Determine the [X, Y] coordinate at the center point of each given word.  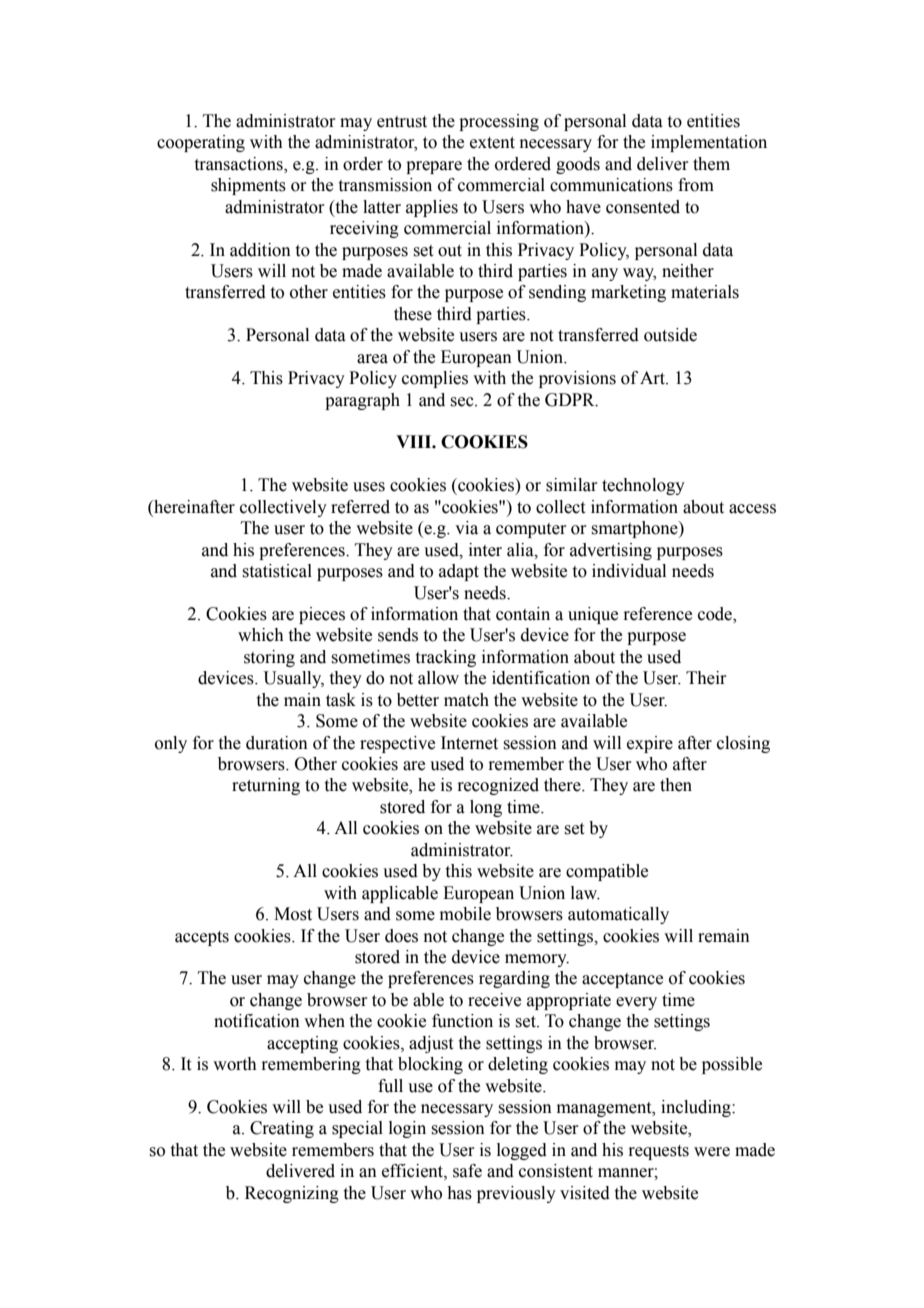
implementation [709, 143]
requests [658, 1152]
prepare [434, 167]
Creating [282, 1129]
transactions [240, 165]
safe [467, 1171]
